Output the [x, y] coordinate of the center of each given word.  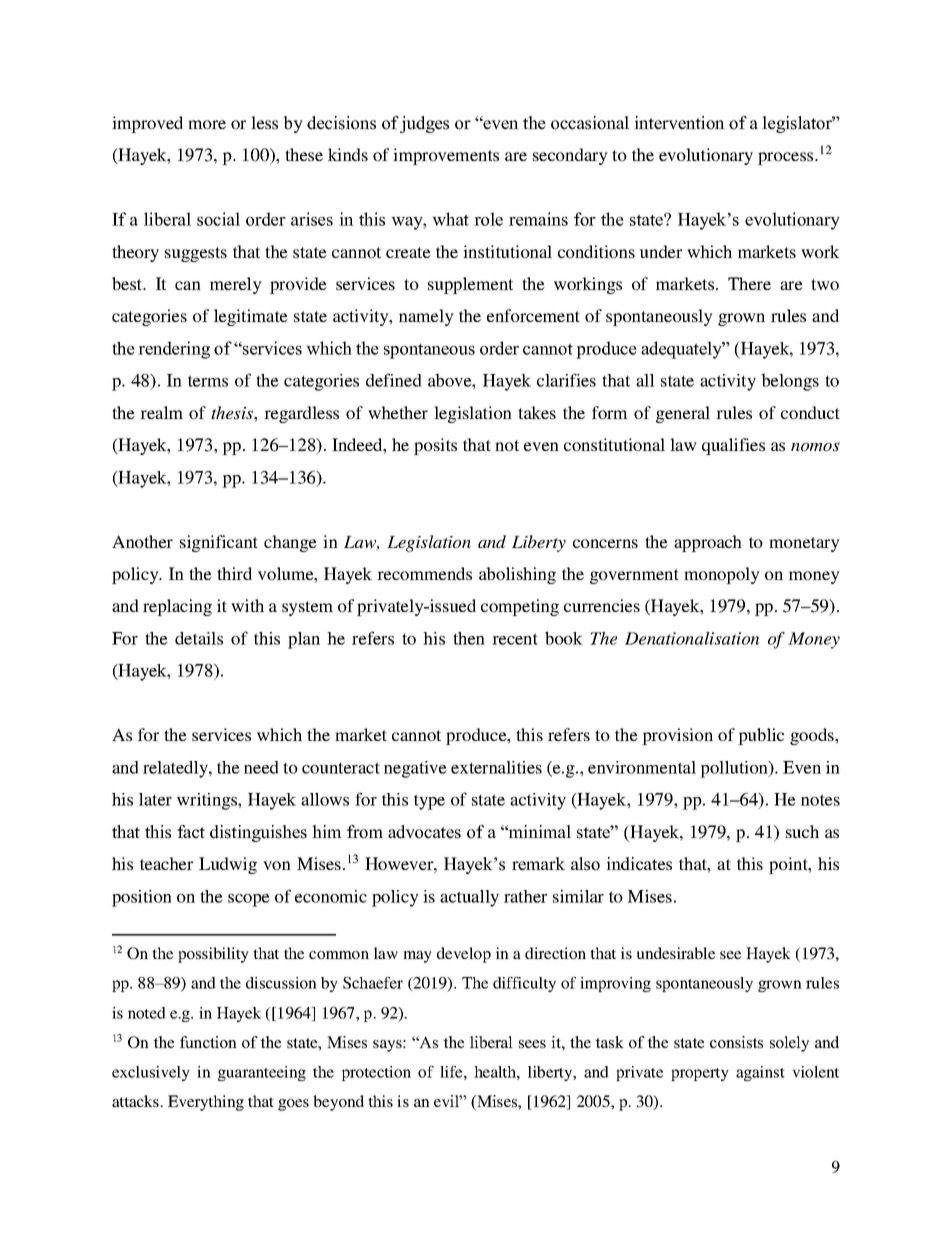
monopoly [722, 575]
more [207, 124]
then [469, 638]
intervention [679, 123]
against [760, 1073]
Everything [206, 1103]
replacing [177, 607]
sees [532, 1044]
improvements [446, 156]
